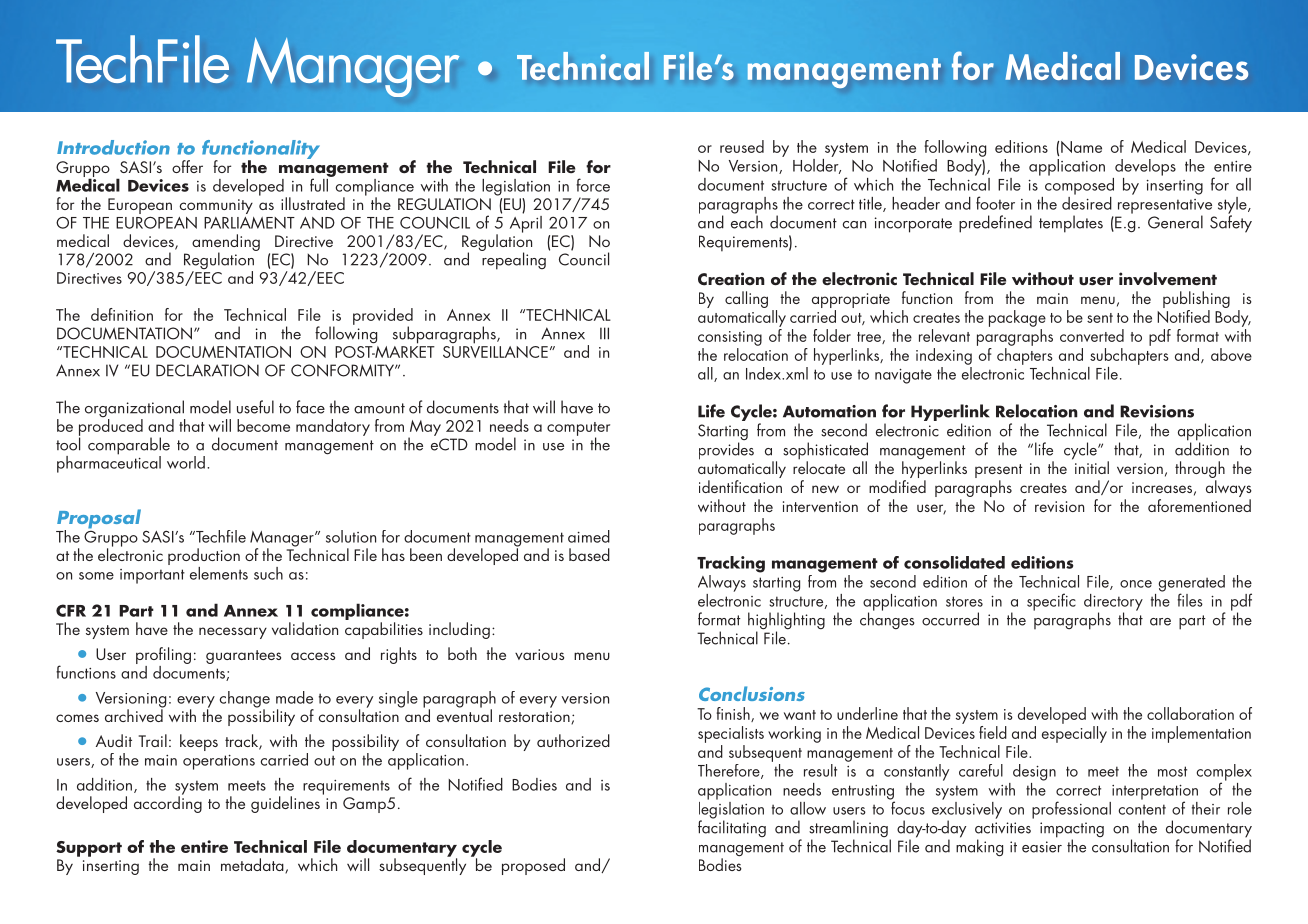 The height and width of the image is (924, 1308). What do you see at coordinates (253, 866) in the image?
I see `metadata` at bounding box center [253, 866].
